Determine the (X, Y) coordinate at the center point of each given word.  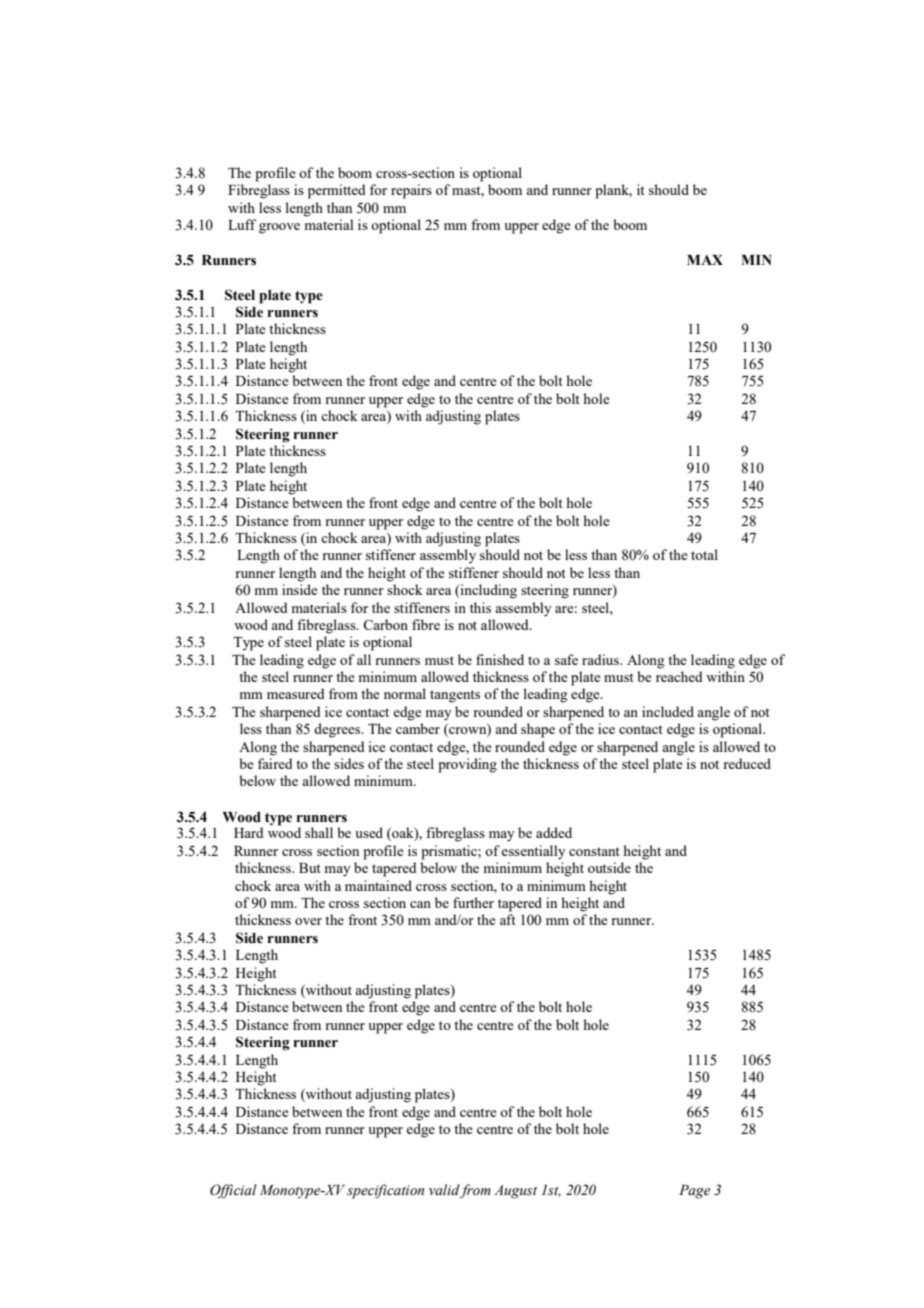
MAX (705, 260)
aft (508, 919)
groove (279, 228)
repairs (411, 191)
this (480, 607)
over (308, 921)
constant (594, 851)
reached (679, 676)
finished (500, 659)
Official (233, 1191)
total (704, 554)
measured (296, 693)
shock (405, 589)
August (515, 1192)
